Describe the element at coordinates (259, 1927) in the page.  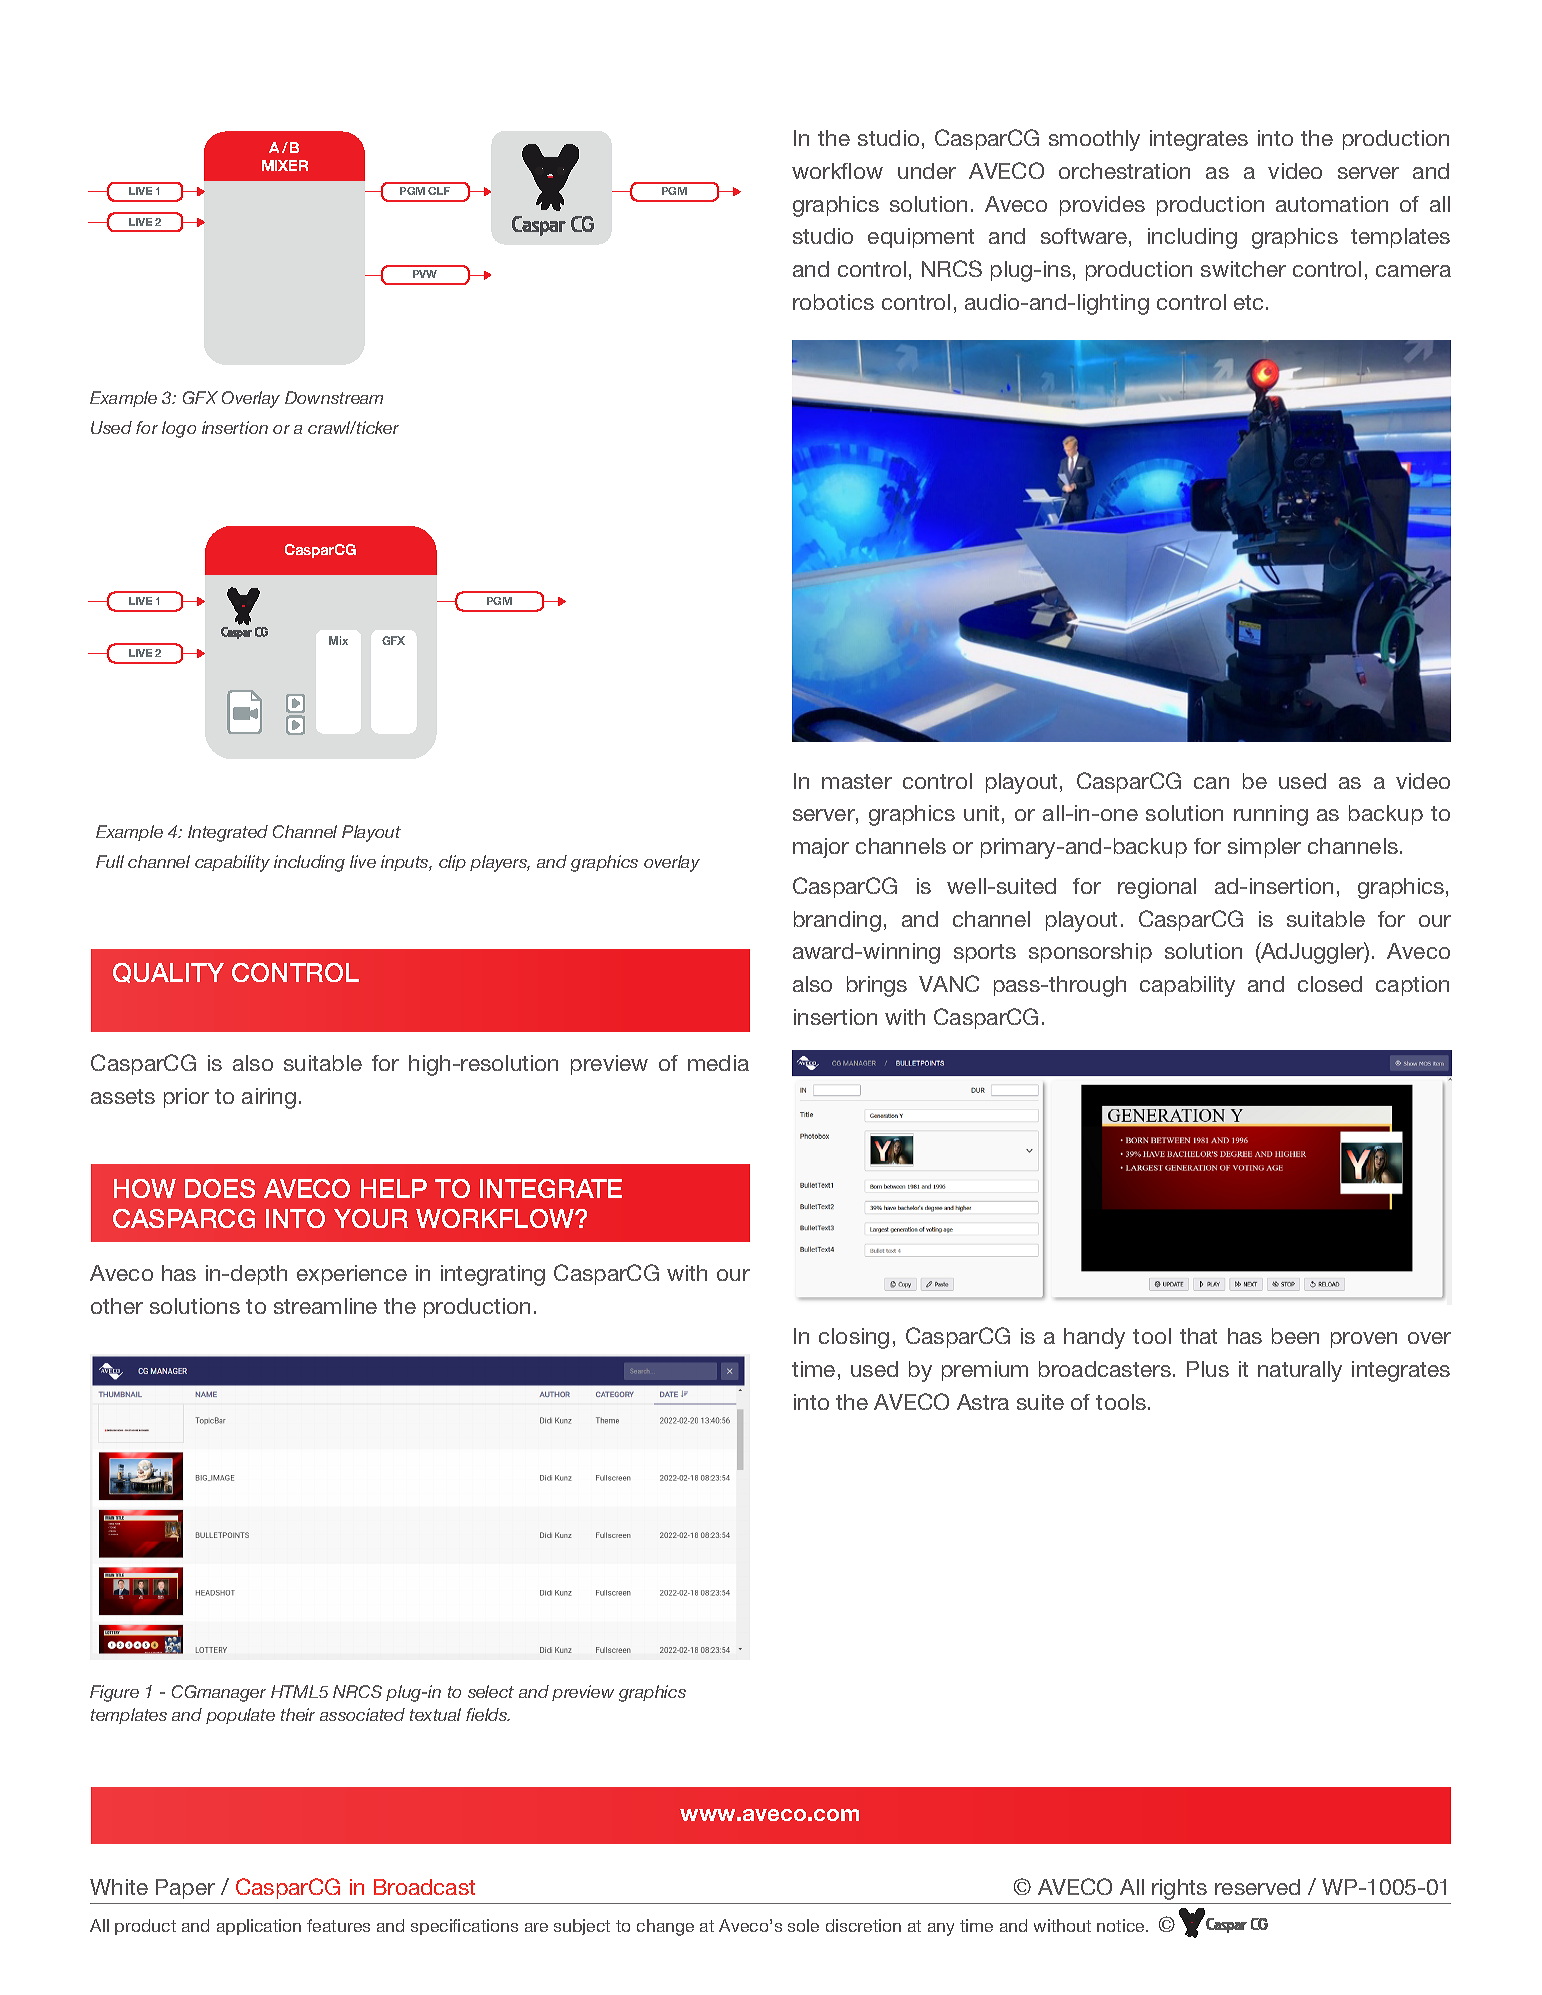
I see `application` at that location.
